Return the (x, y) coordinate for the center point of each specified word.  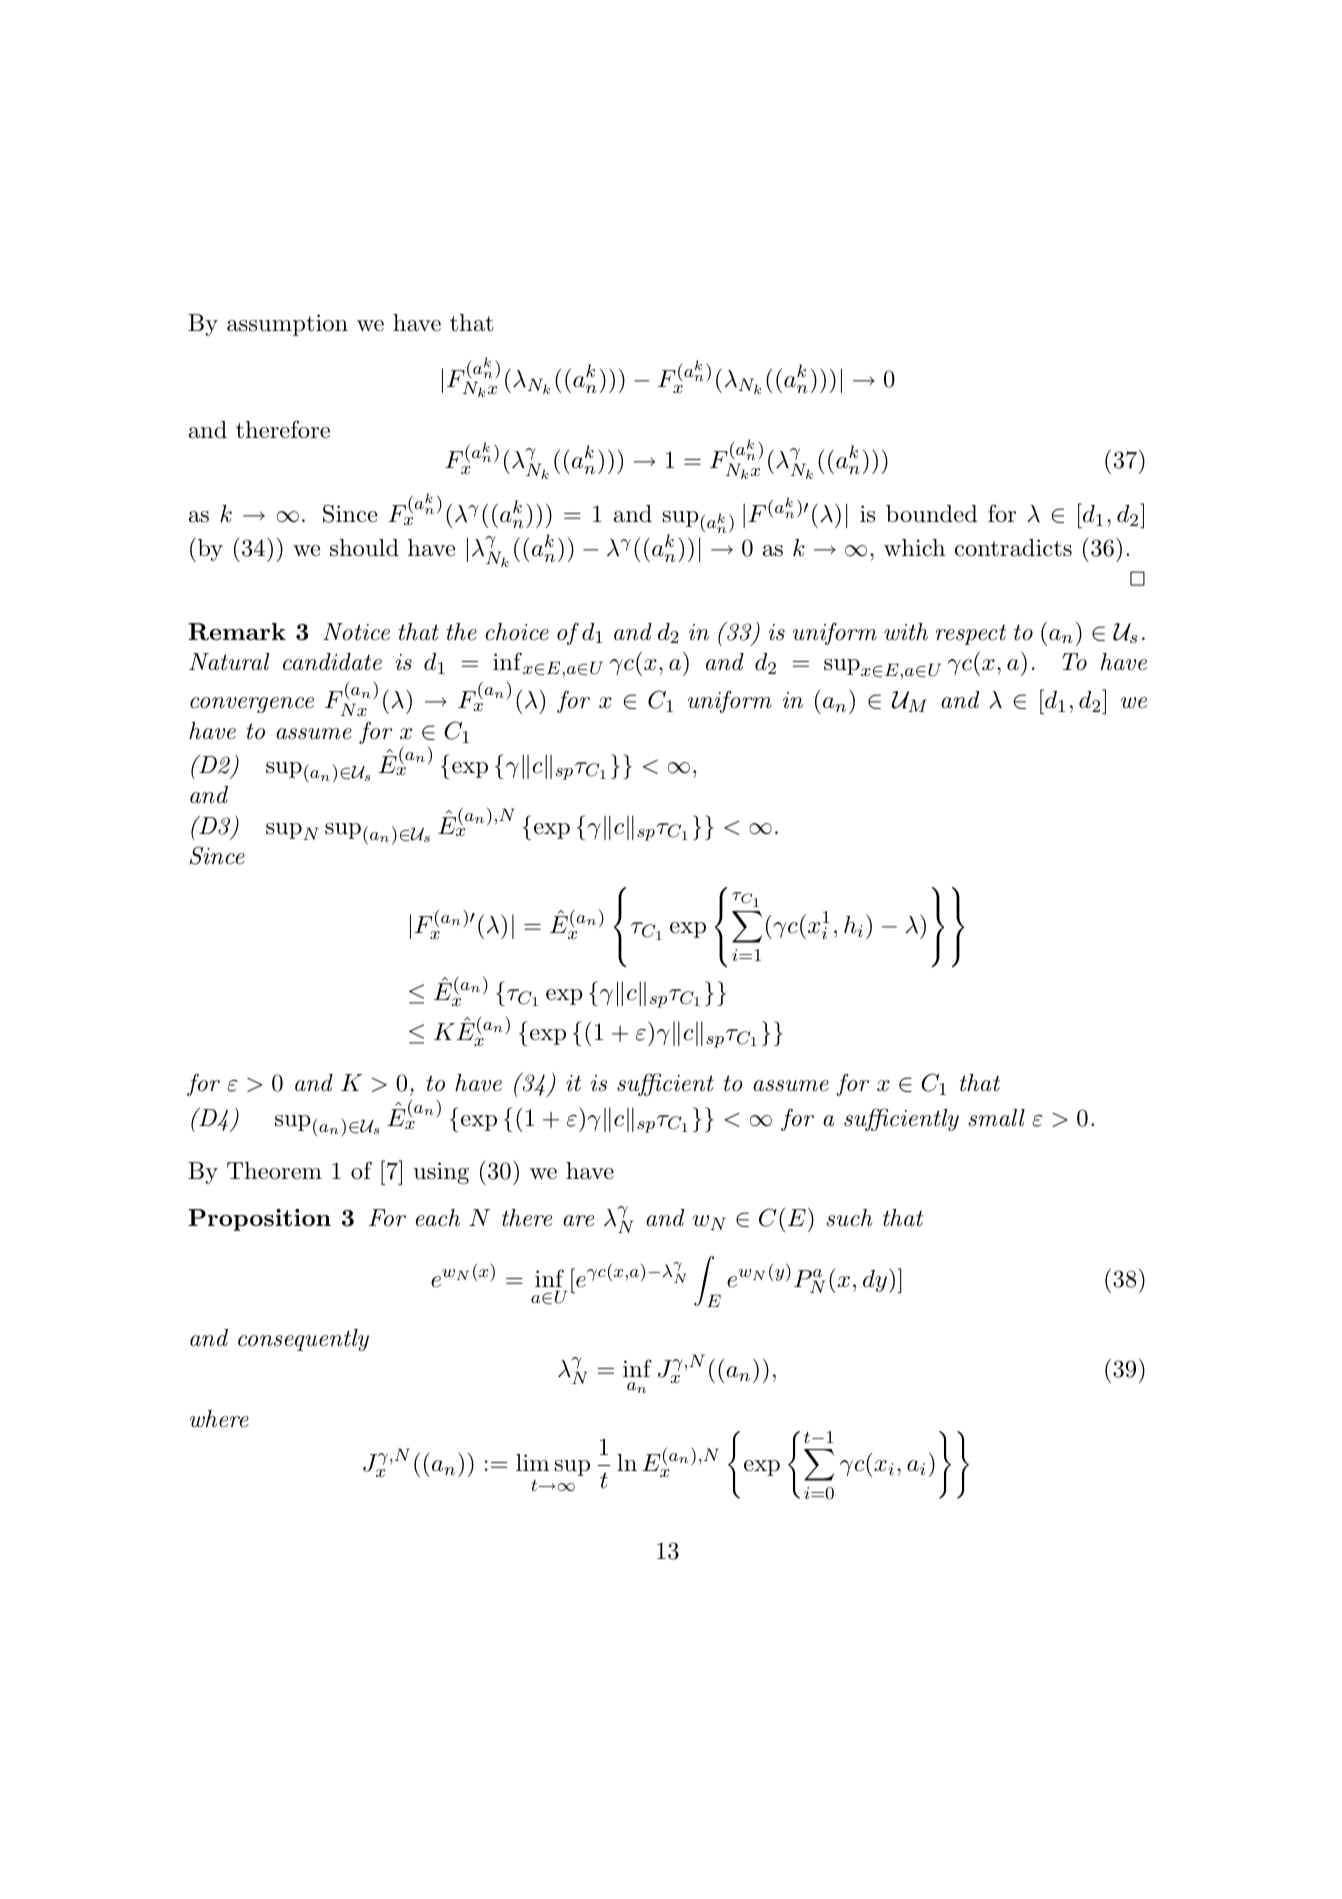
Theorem (274, 1171)
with (906, 632)
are (578, 1221)
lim (533, 1462)
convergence (252, 705)
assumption (287, 325)
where (219, 1419)
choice (517, 632)
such (849, 1218)
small (996, 1118)
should (364, 548)
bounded (931, 514)
